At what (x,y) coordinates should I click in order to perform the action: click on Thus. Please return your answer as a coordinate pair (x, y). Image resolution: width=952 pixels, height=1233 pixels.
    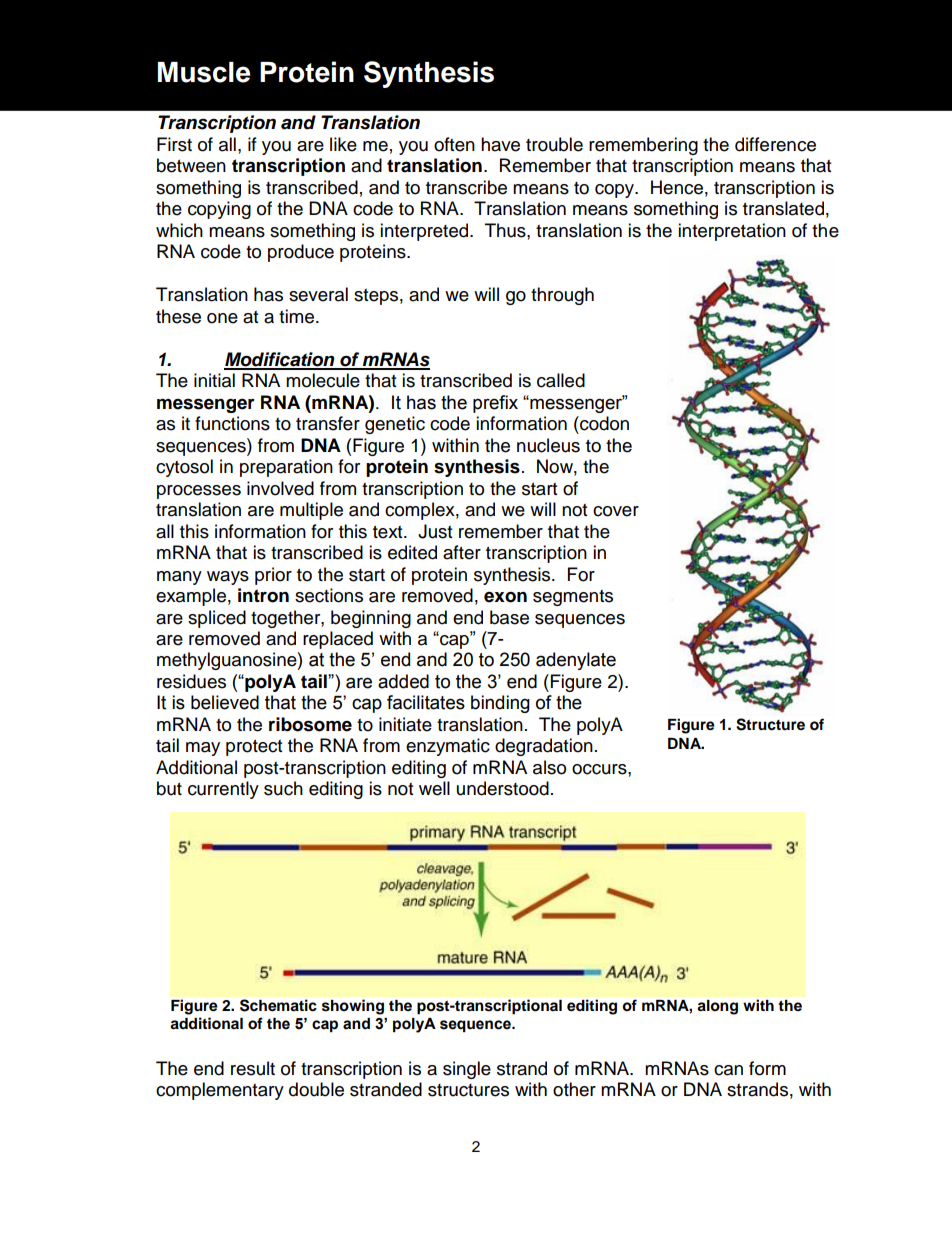
    Looking at the image, I should click on (506, 230).
